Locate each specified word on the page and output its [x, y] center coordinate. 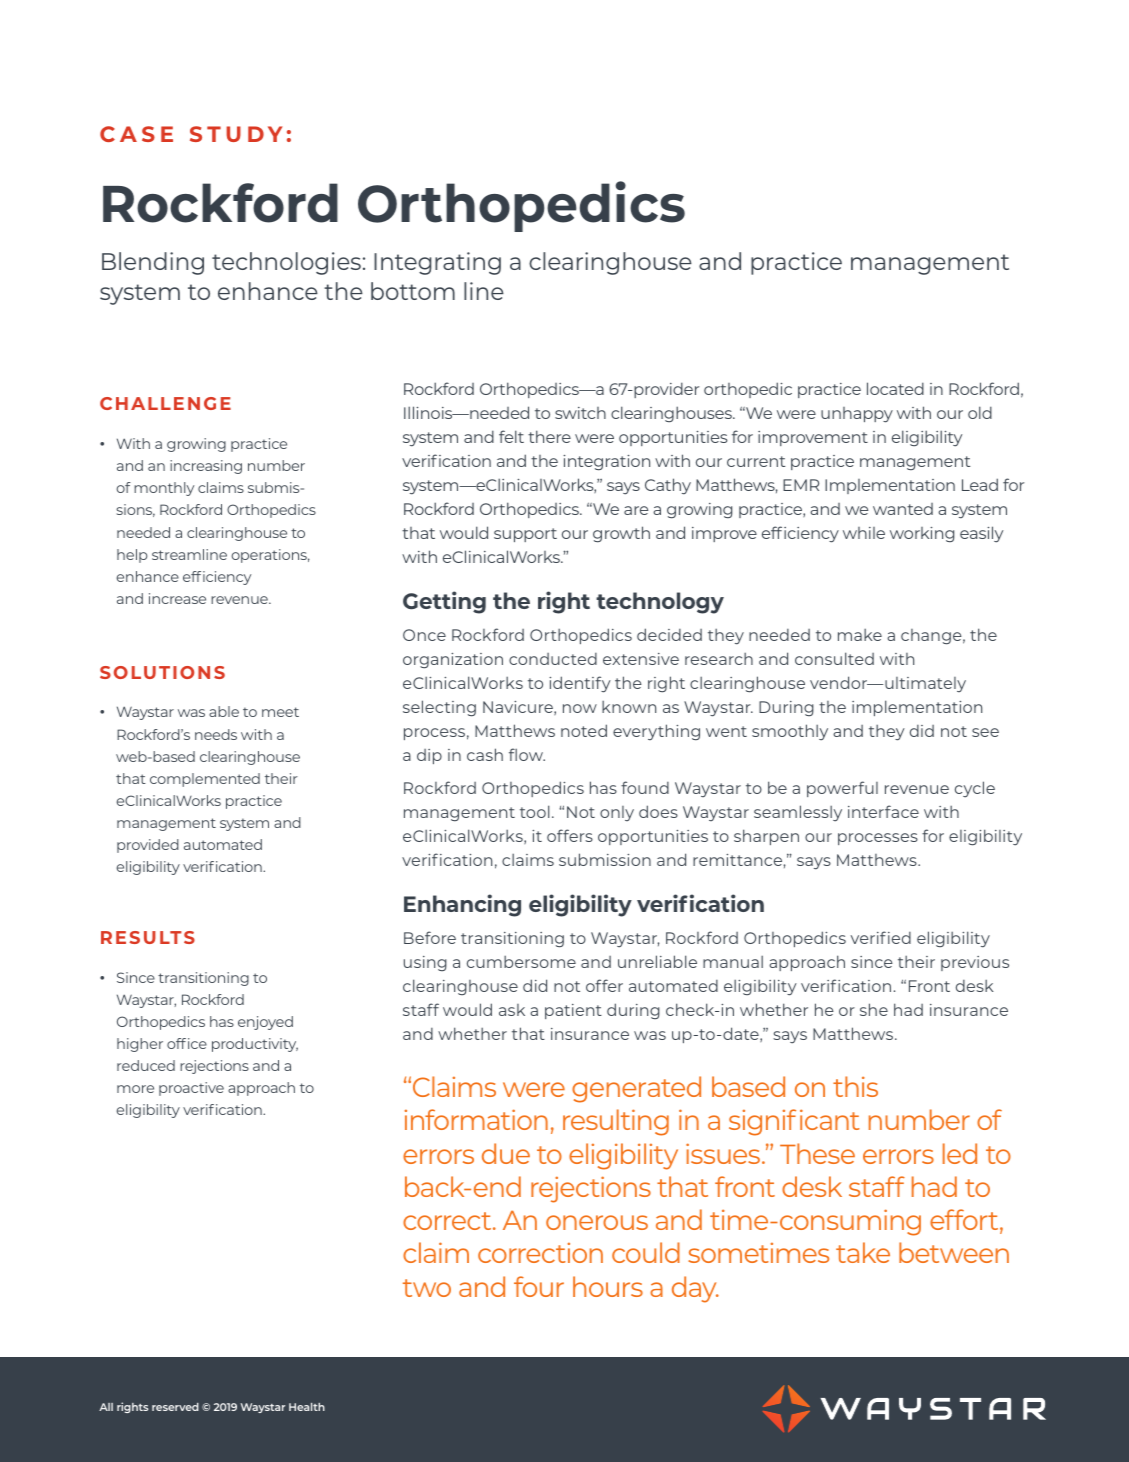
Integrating [437, 263]
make [860, 635]
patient [573, 1011]
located [895, 388]
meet [280, 712]
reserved [175, 1407]
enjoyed [265, 1023]
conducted [553, 659]
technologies [286, 263]
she [874, 1009]
